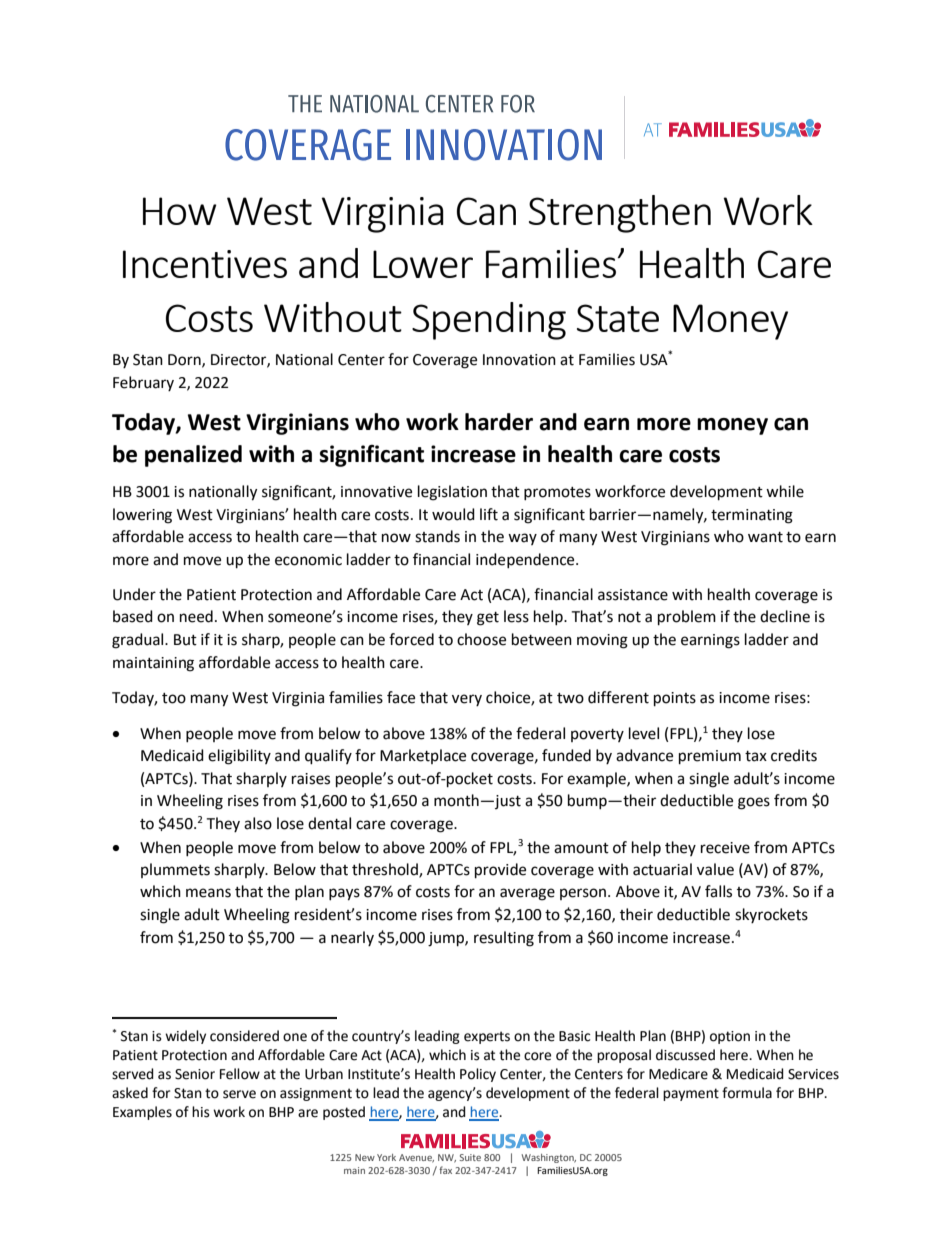 The image size is (952, 1233). I want to click on Incentives, so click(205, 264).
